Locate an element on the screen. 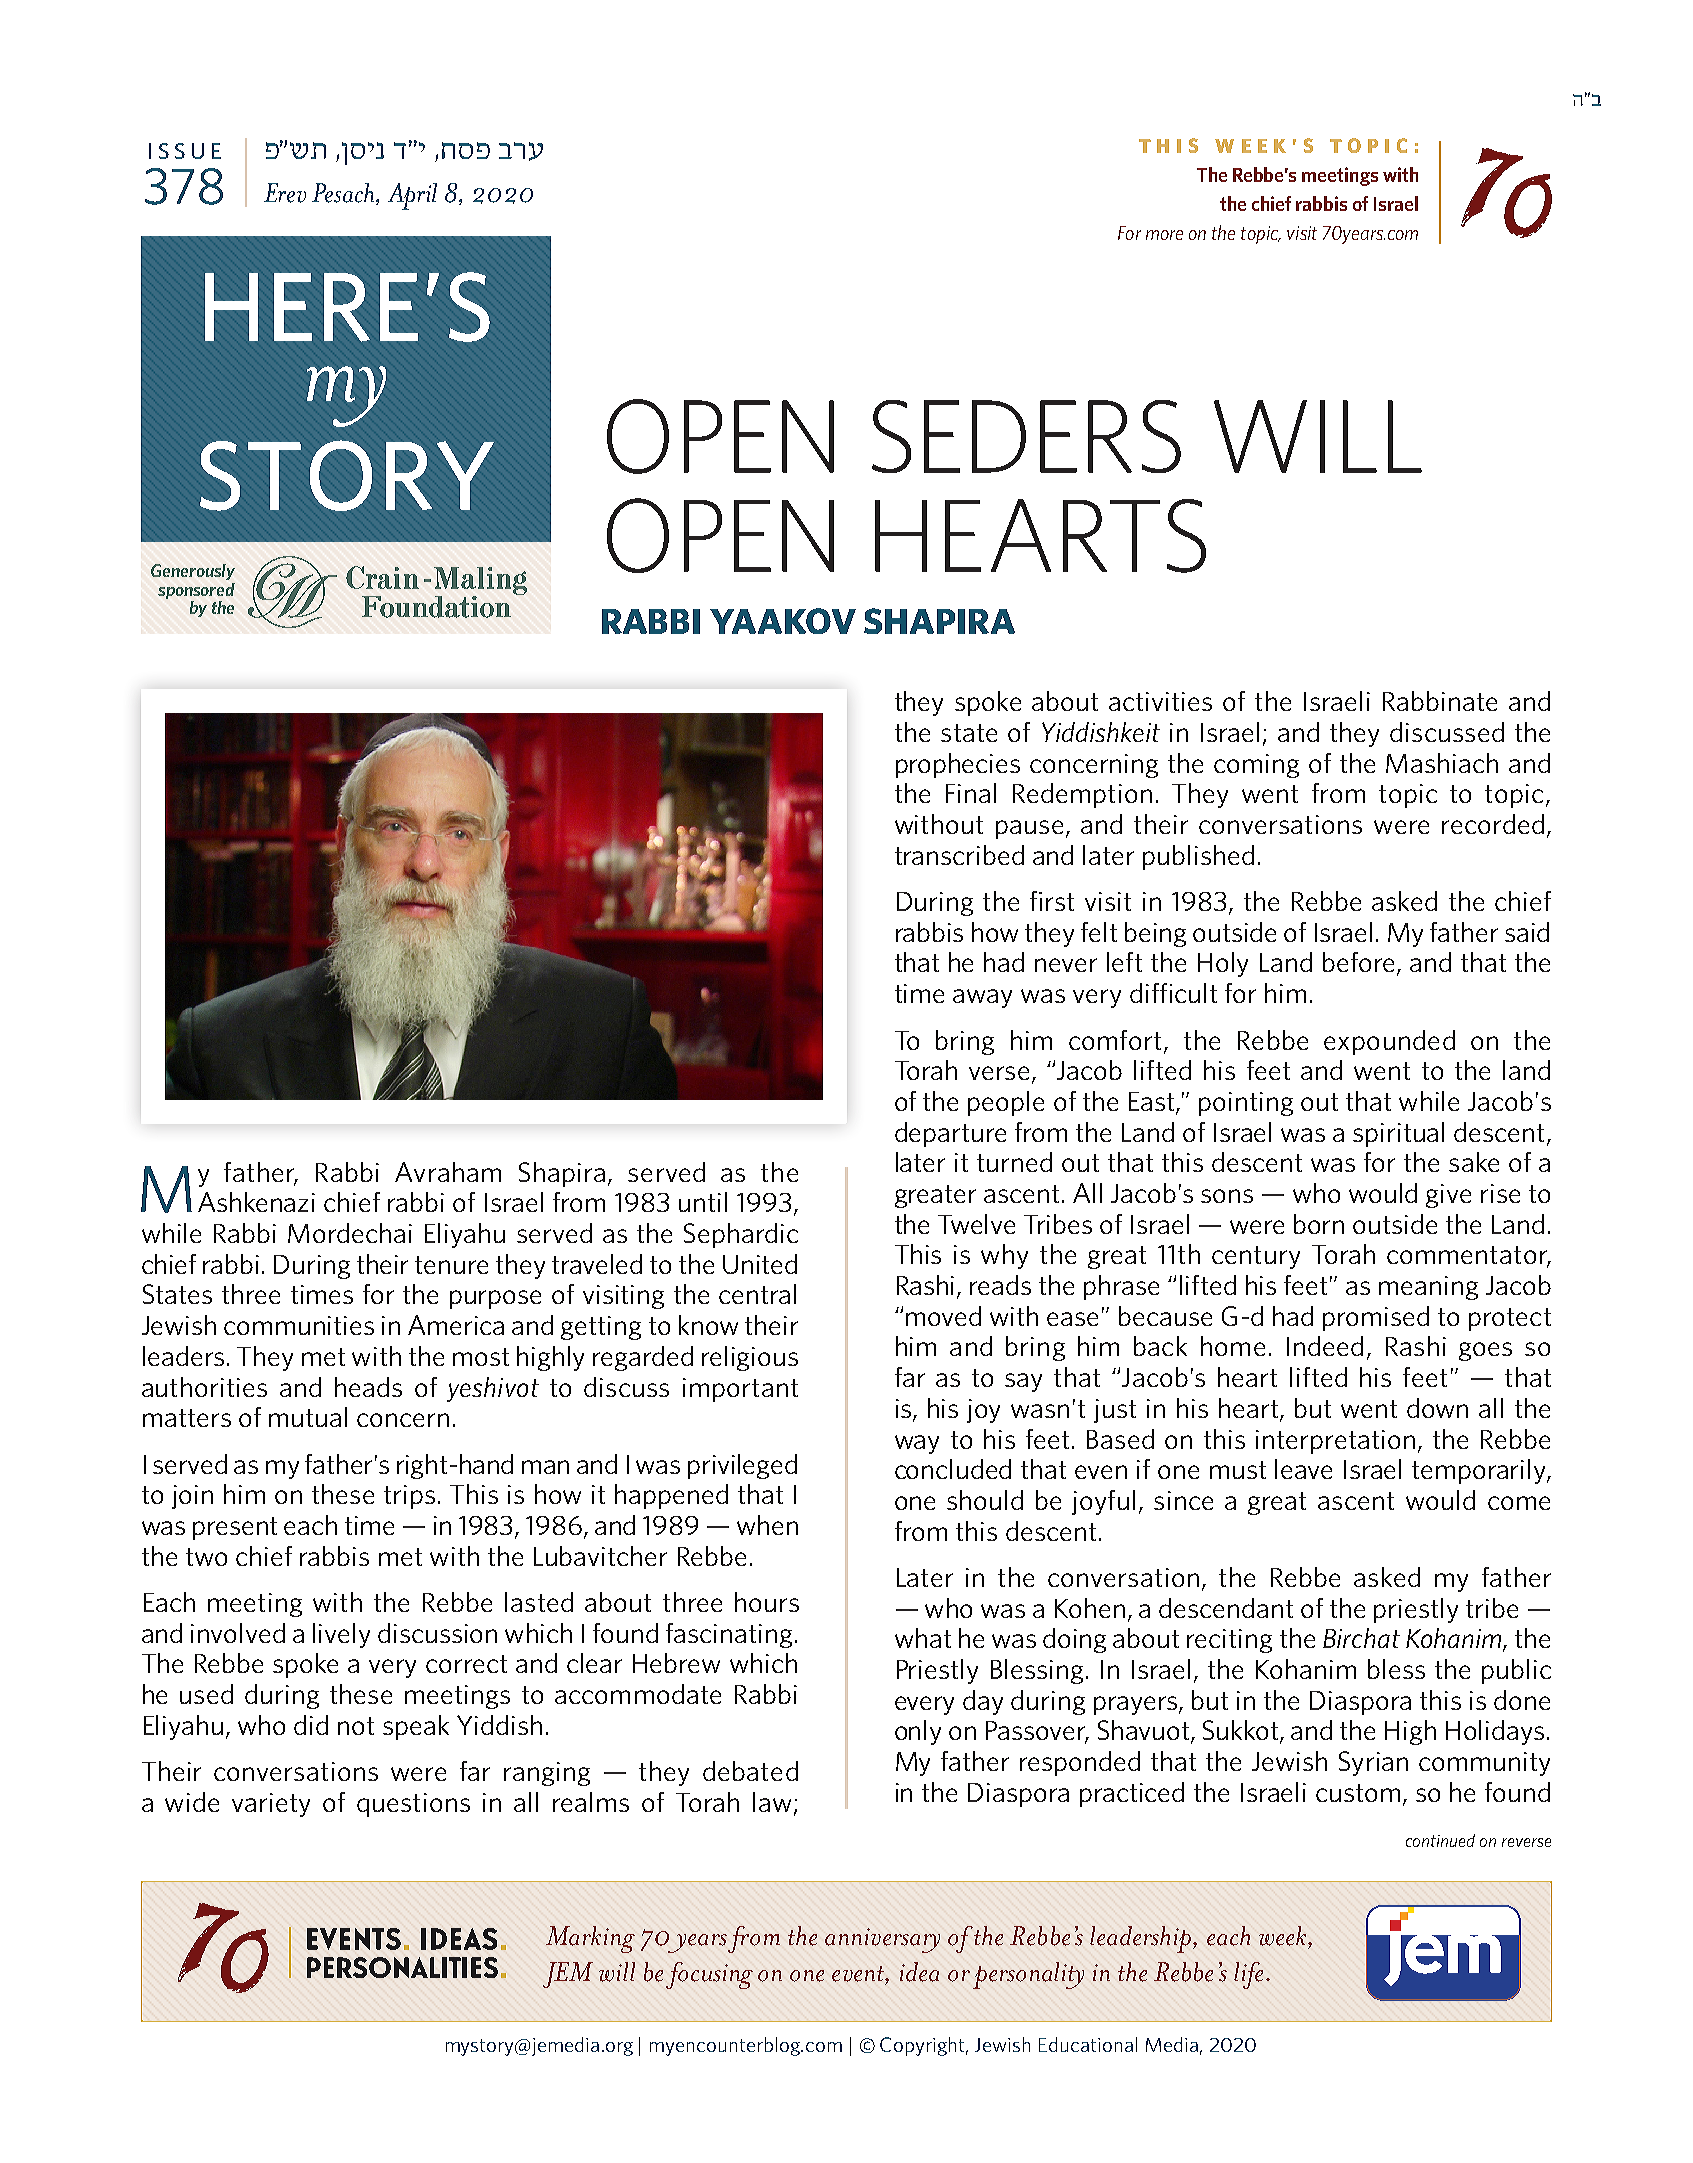  more is located at coordinates (1164, 235).
